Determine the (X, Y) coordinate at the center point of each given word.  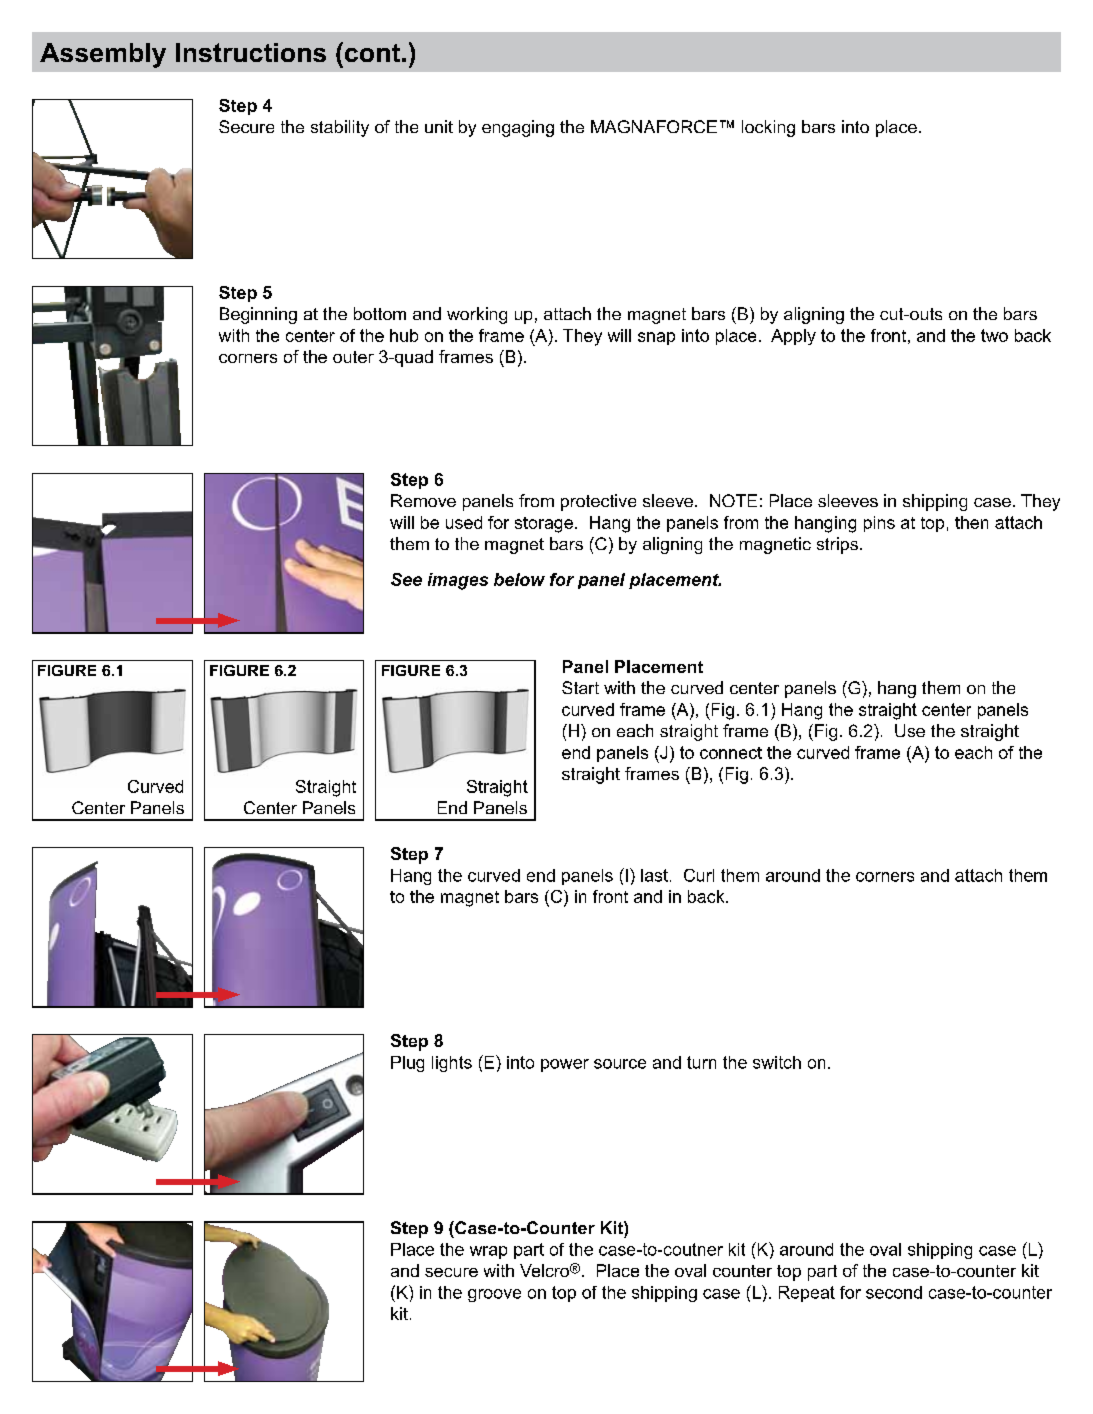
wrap (488, 1252)
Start (580, 687)
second (894, 1292)
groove (494, 1295)
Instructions (251, 52)
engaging (518, 128)
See (406, 579)
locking (768, 128)
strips (837, 545)
